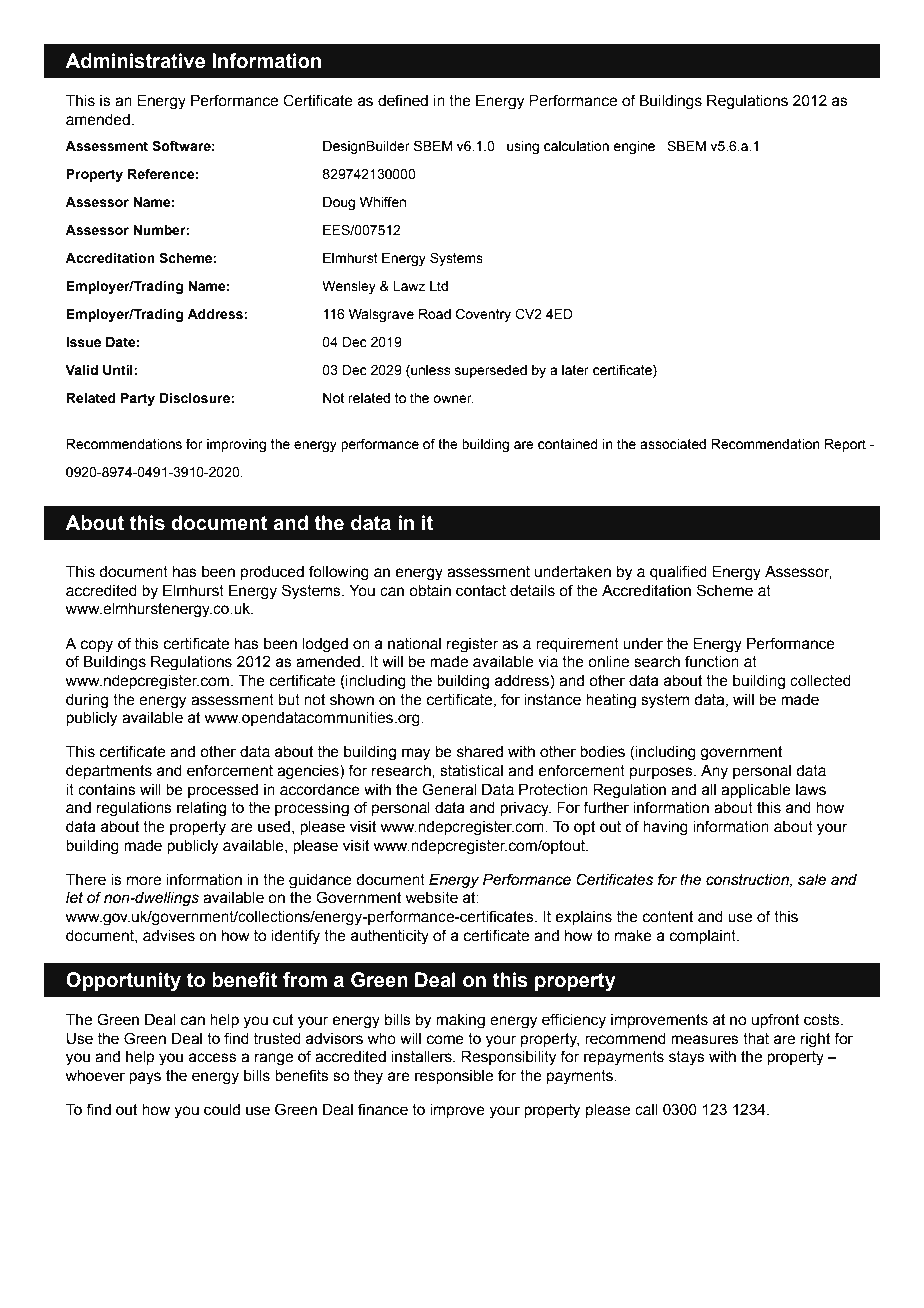 The image size is (924, 1308). I want to click on associated, so click(673, 444).
